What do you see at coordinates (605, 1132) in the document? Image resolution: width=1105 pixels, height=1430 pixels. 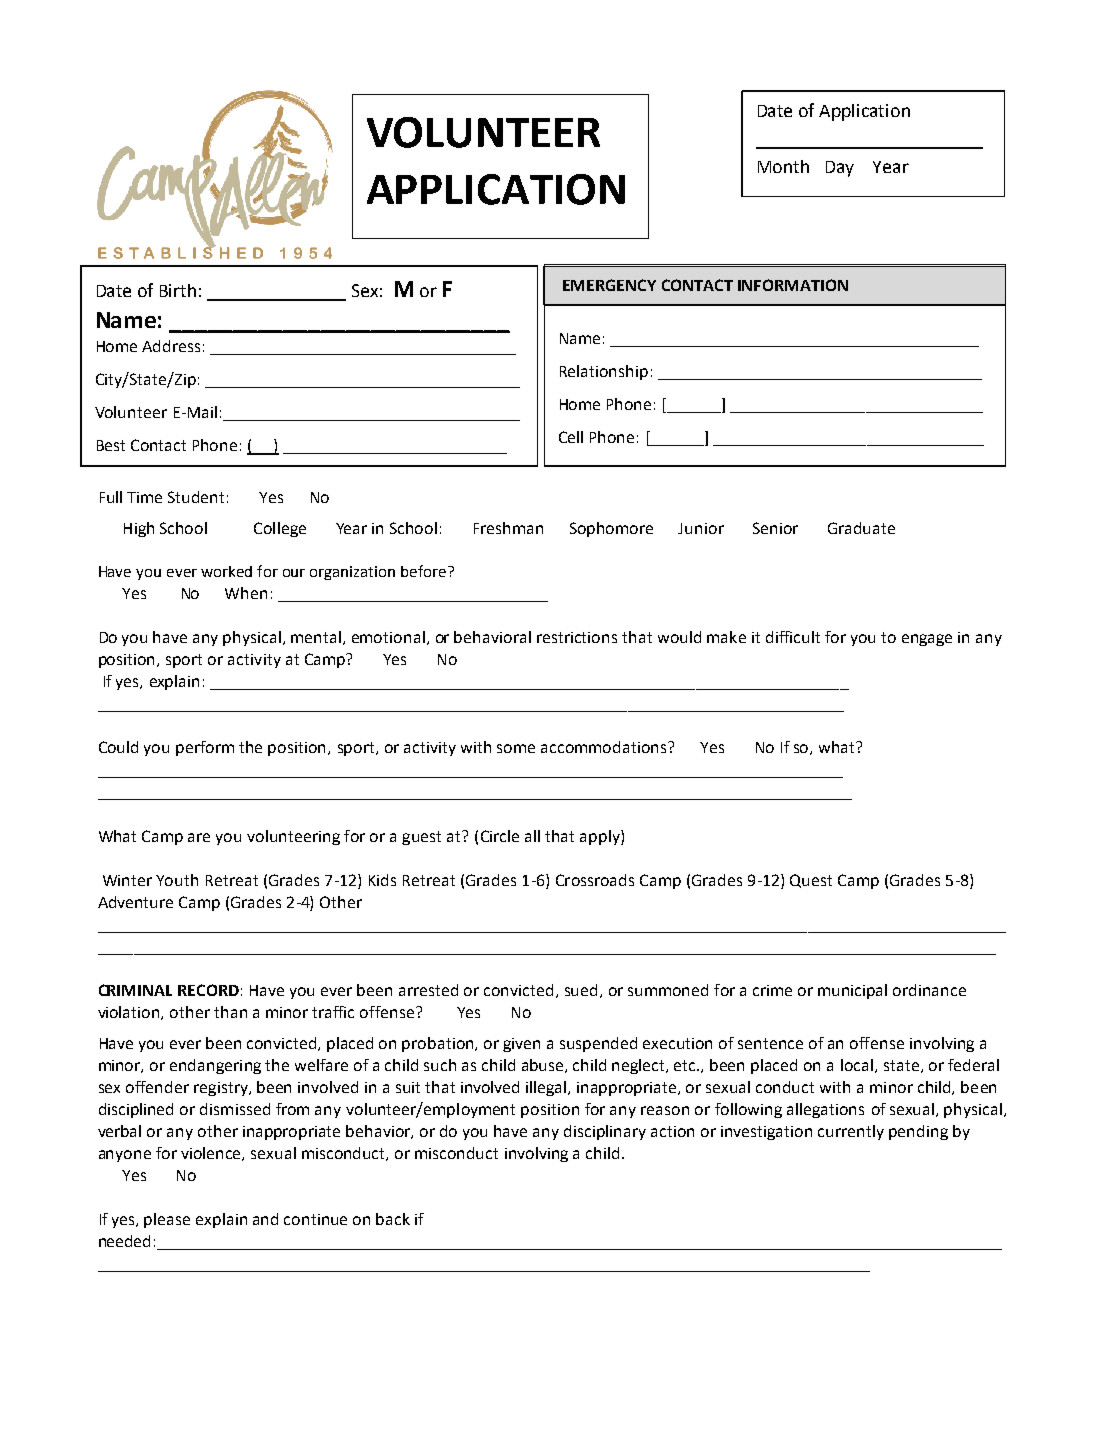 I see `disciplinary` at bounding box center [605, 1132].
